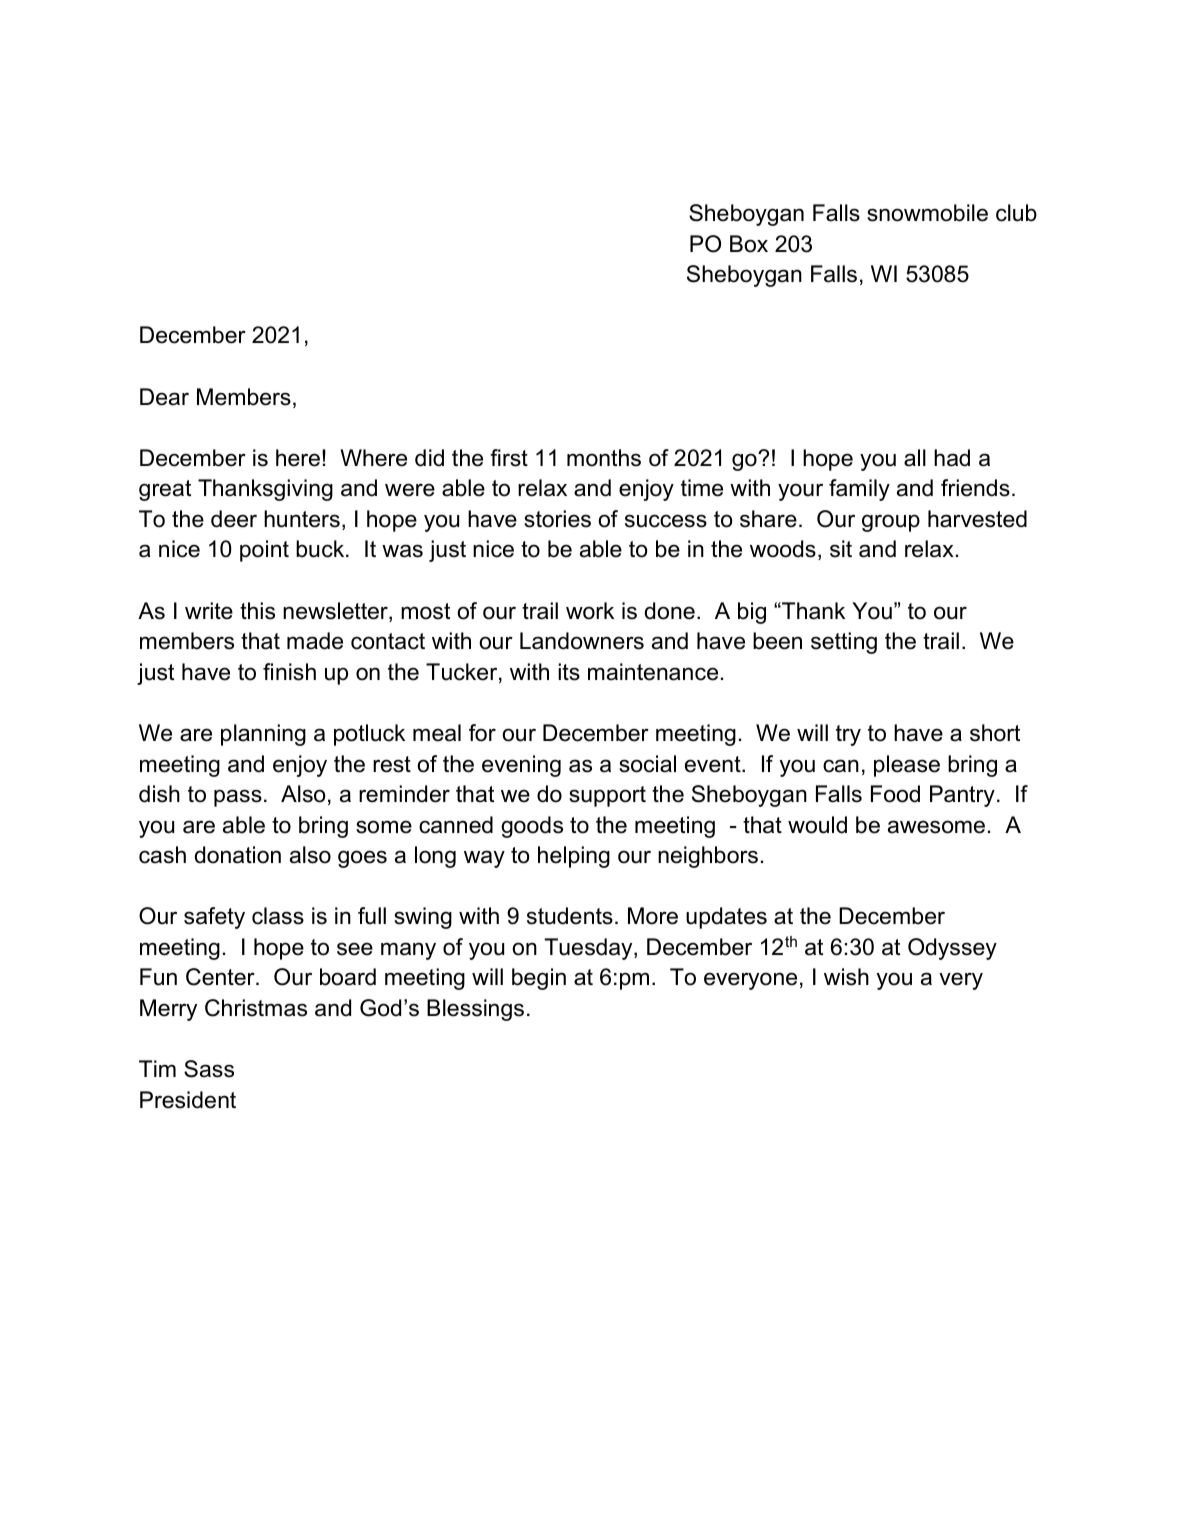 Image resolution: width=1179 pixels, height=1526 pixels. Describe the element at coordinates (895, 794) in the document. I see `Food` at that location.
